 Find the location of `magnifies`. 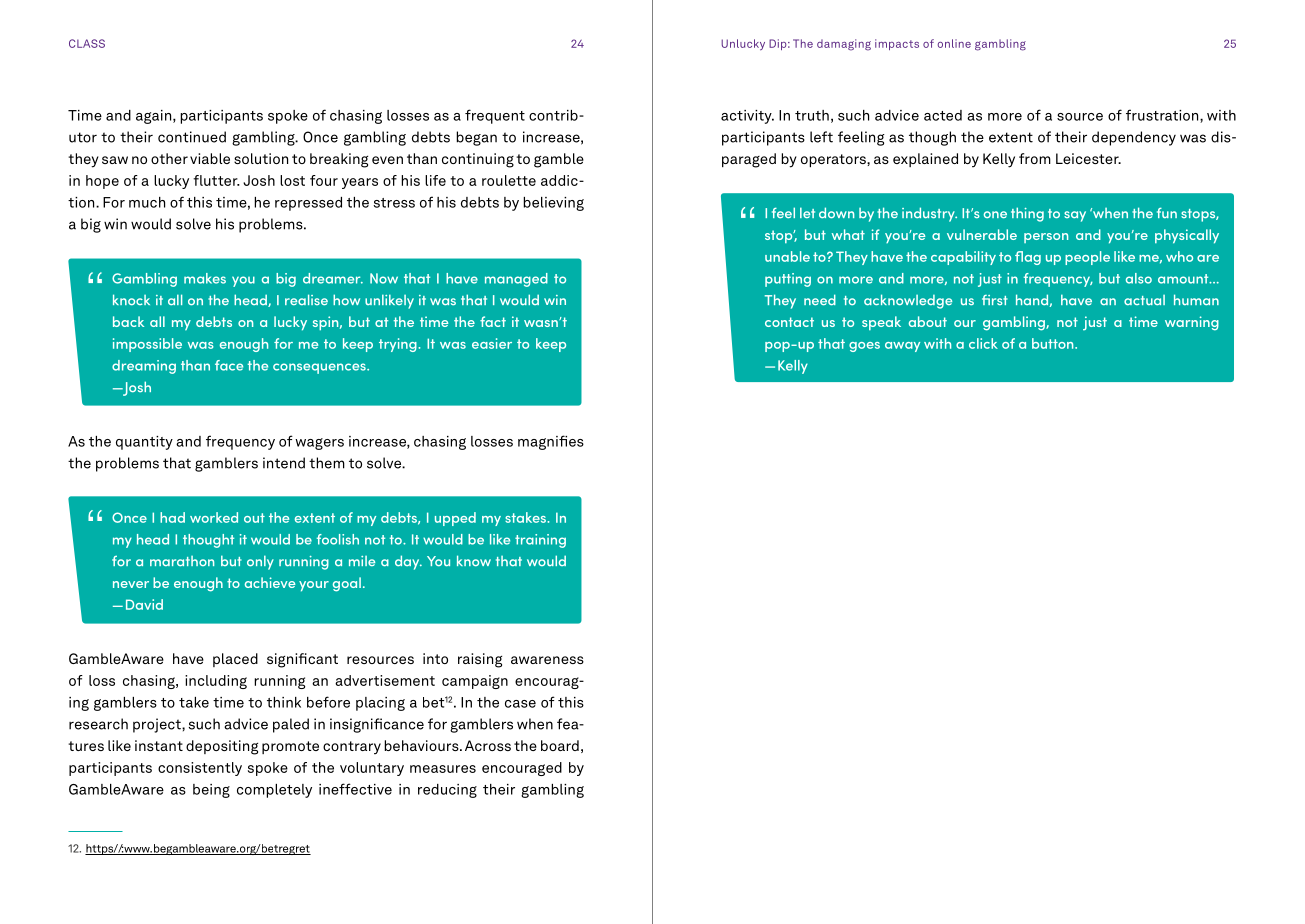

magnifies is located at coordinates (551, 442).
